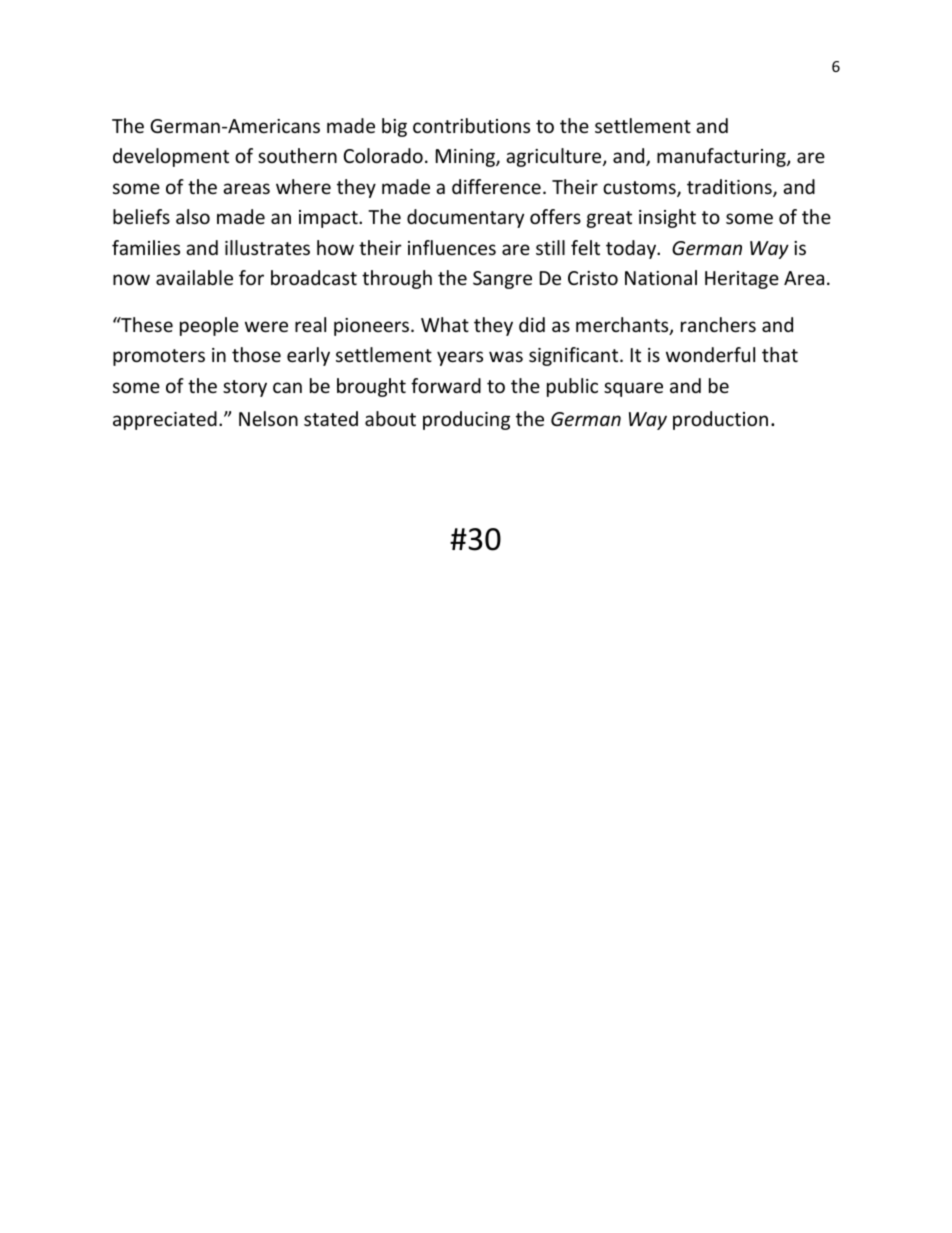 This document has height=1233, width=952. I want to click on manufacturing, so click(722, 157).
